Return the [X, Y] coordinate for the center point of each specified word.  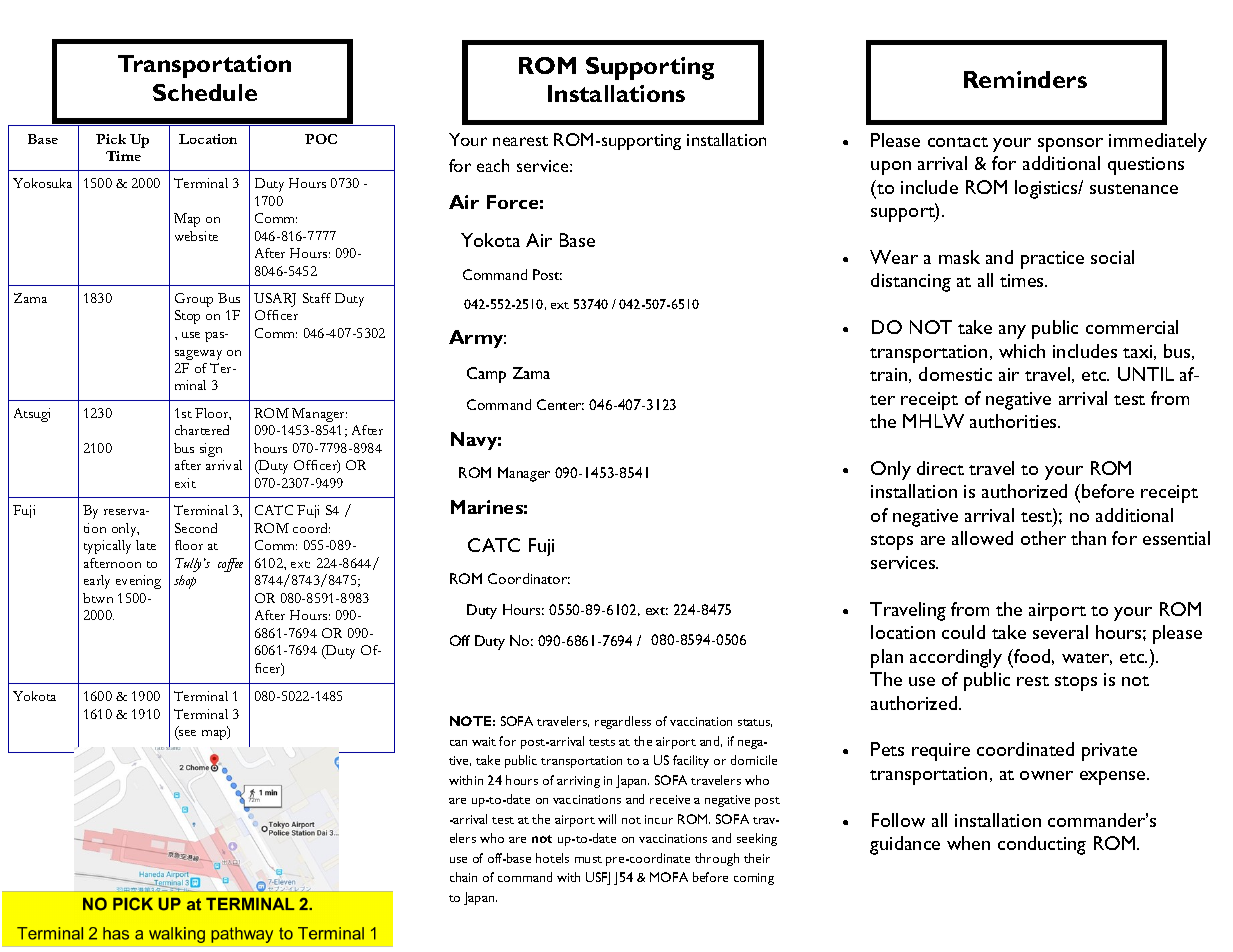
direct [940, 468]
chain [463, 877]
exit [185, 483]
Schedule [205, 92]
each [493, 165]
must [588, 859]
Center [560, 404]
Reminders [1025, 79]
